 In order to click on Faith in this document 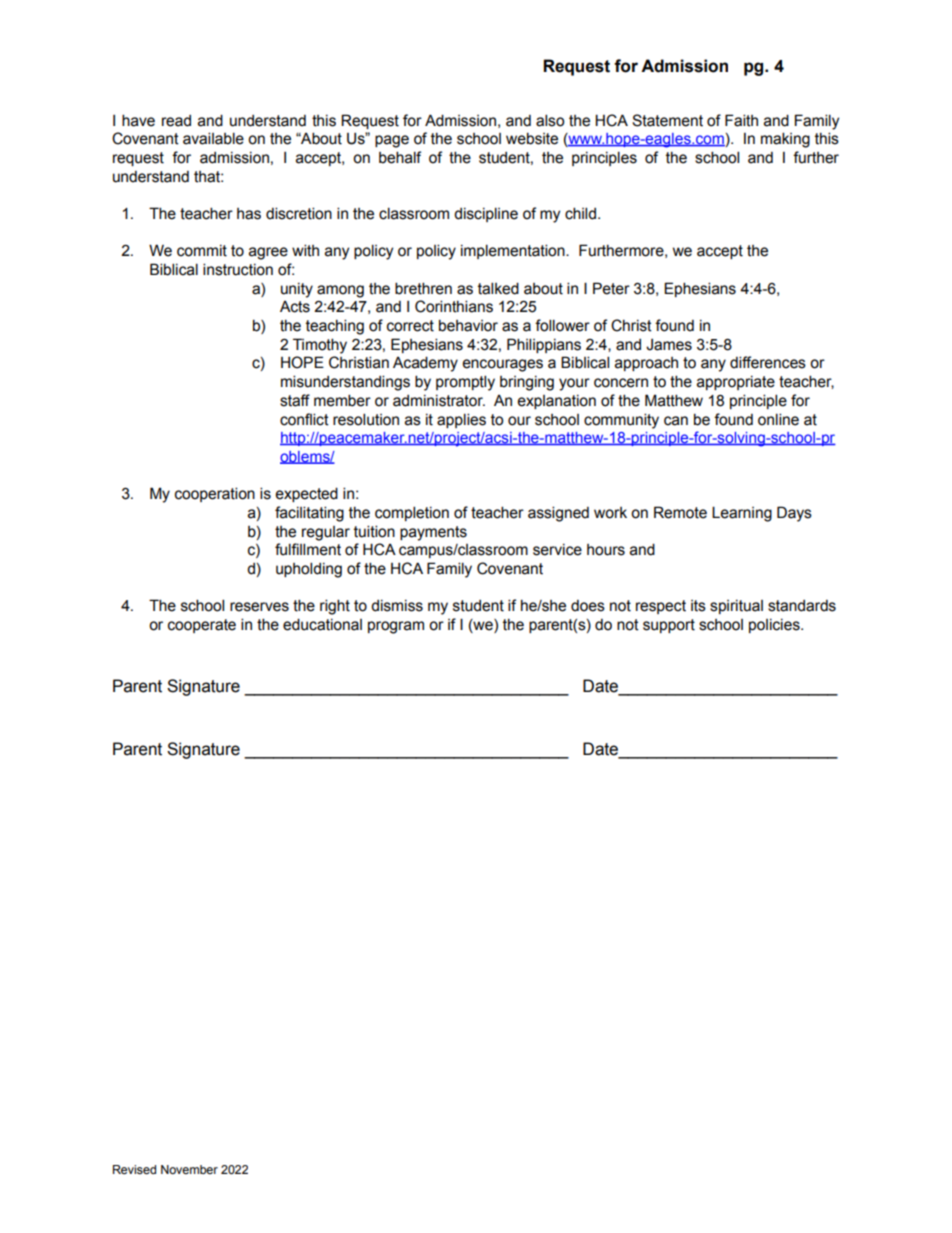, I will do `click(741, 120)`.
